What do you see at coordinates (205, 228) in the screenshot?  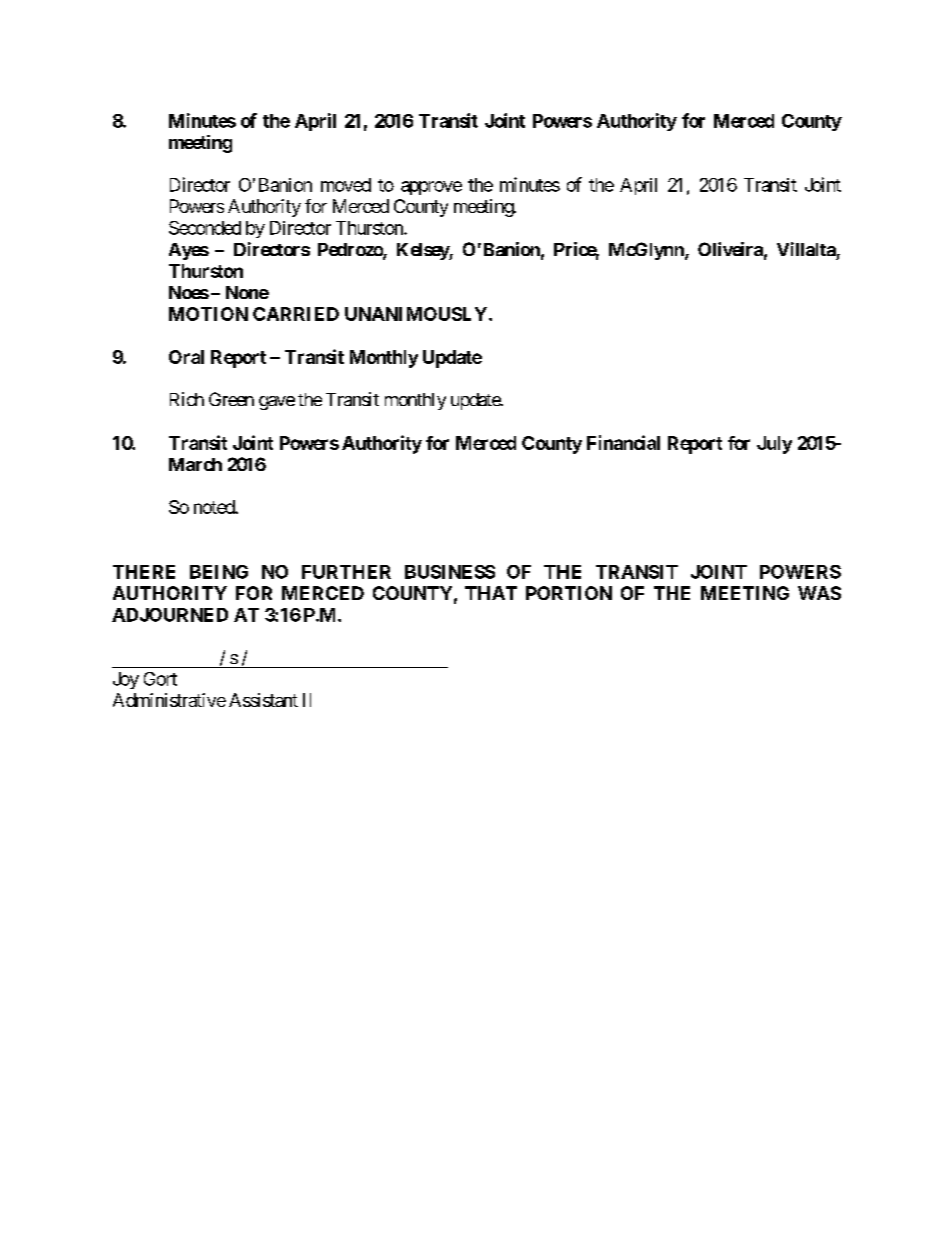 I see `Seconded` at bounding box center [205, 228].
